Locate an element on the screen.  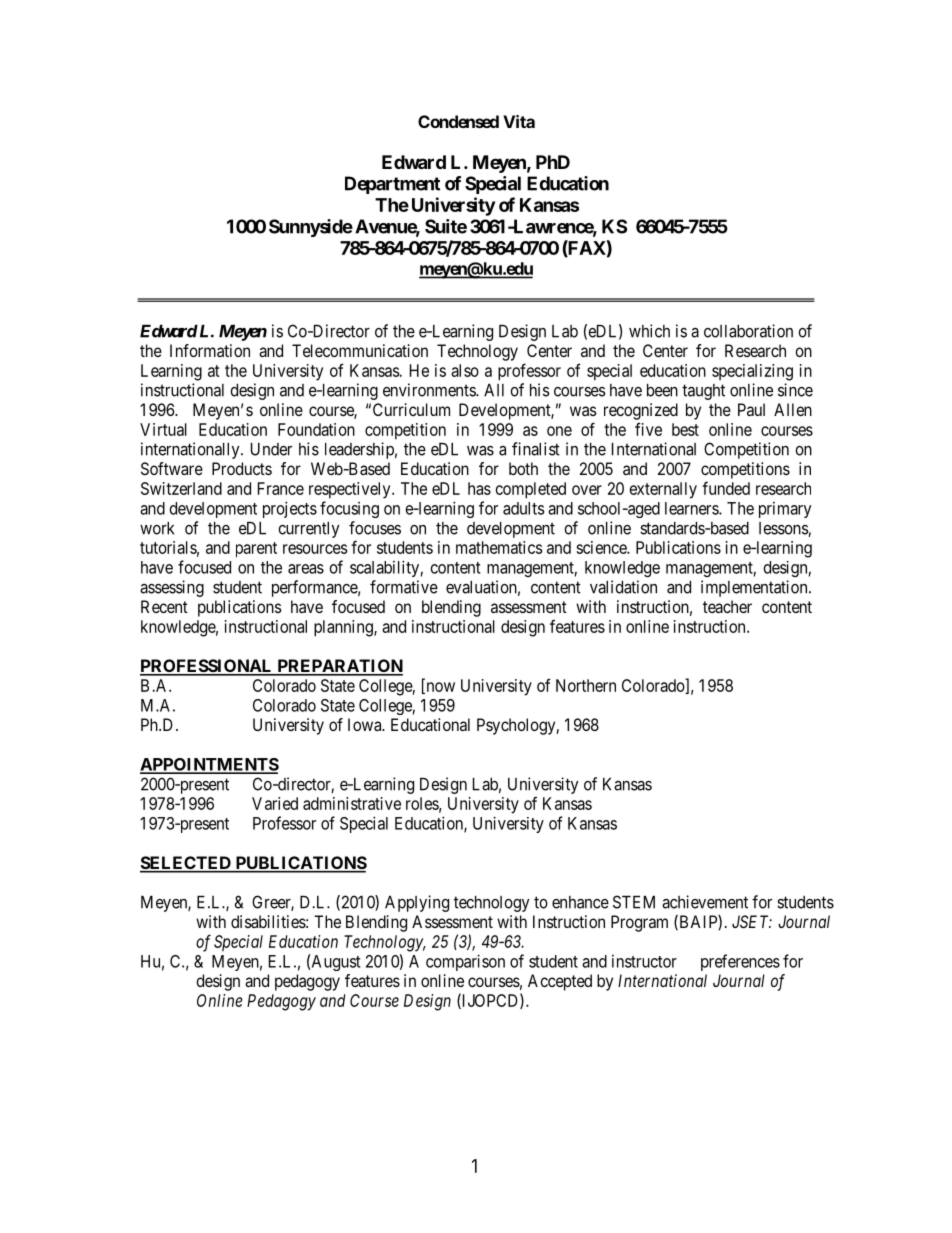
Department is located at coordinates (392, 185).
